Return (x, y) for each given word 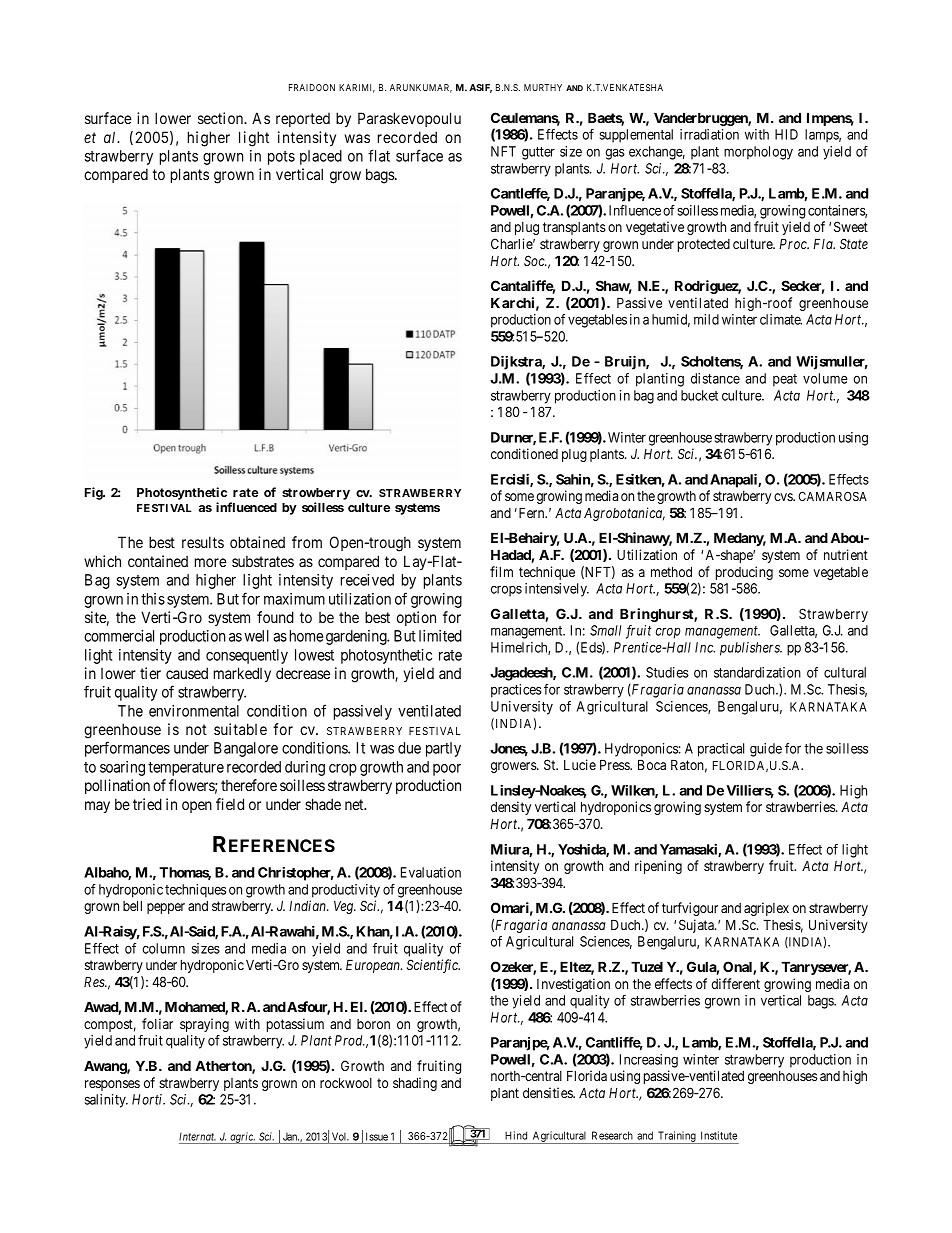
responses (112, 1085)
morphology (758, 153)
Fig (94, 493)
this (153, 599)
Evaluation (431, 872)
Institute (719, 1135)
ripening (658, 867)
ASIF (480, 88)
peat (785, 380)
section (222, 118)
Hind (516, 1135)
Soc (535, 260)
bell (132, 905)
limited (440, 636)
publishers (751, 649)
